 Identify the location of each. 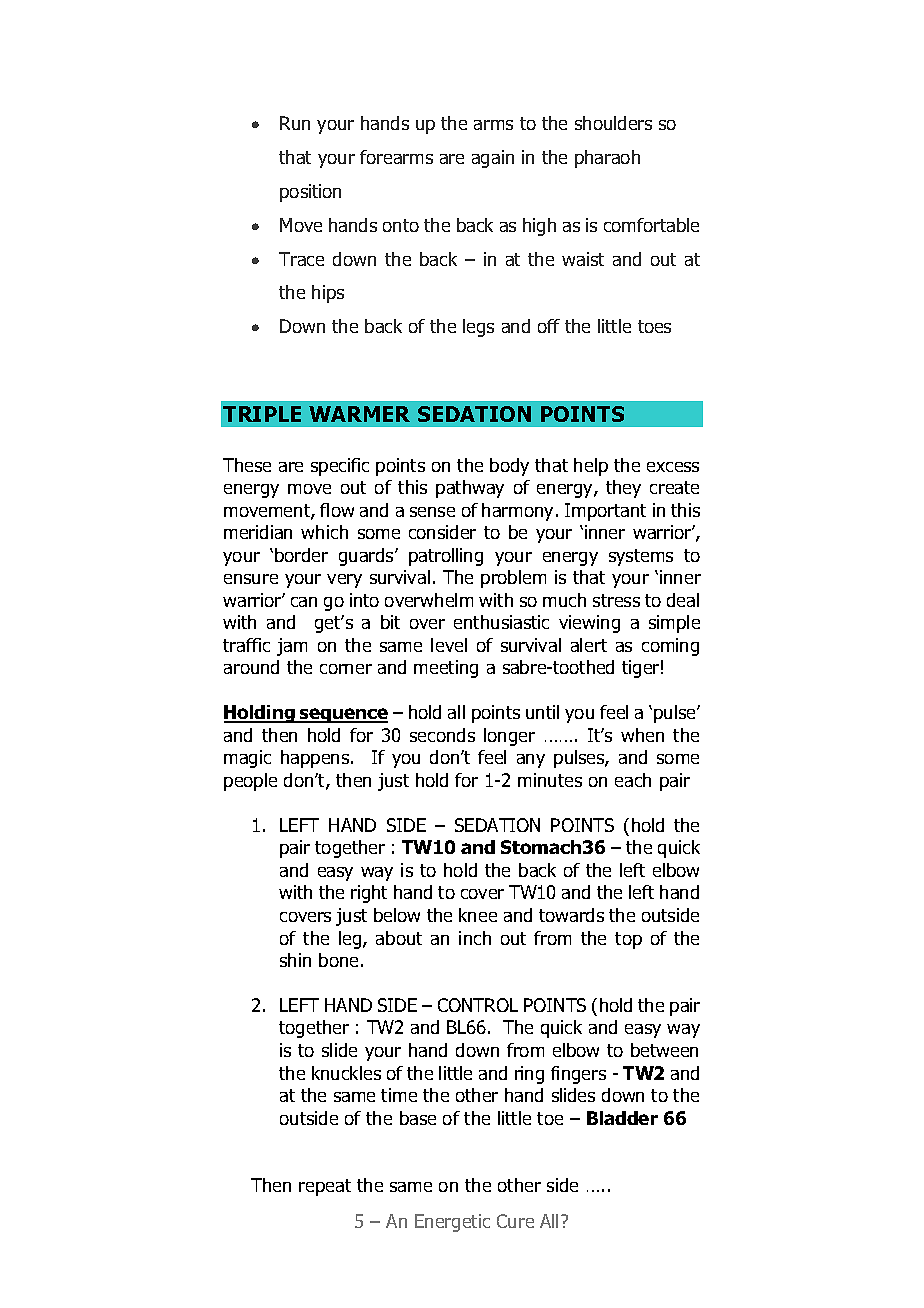
(633, 780).
